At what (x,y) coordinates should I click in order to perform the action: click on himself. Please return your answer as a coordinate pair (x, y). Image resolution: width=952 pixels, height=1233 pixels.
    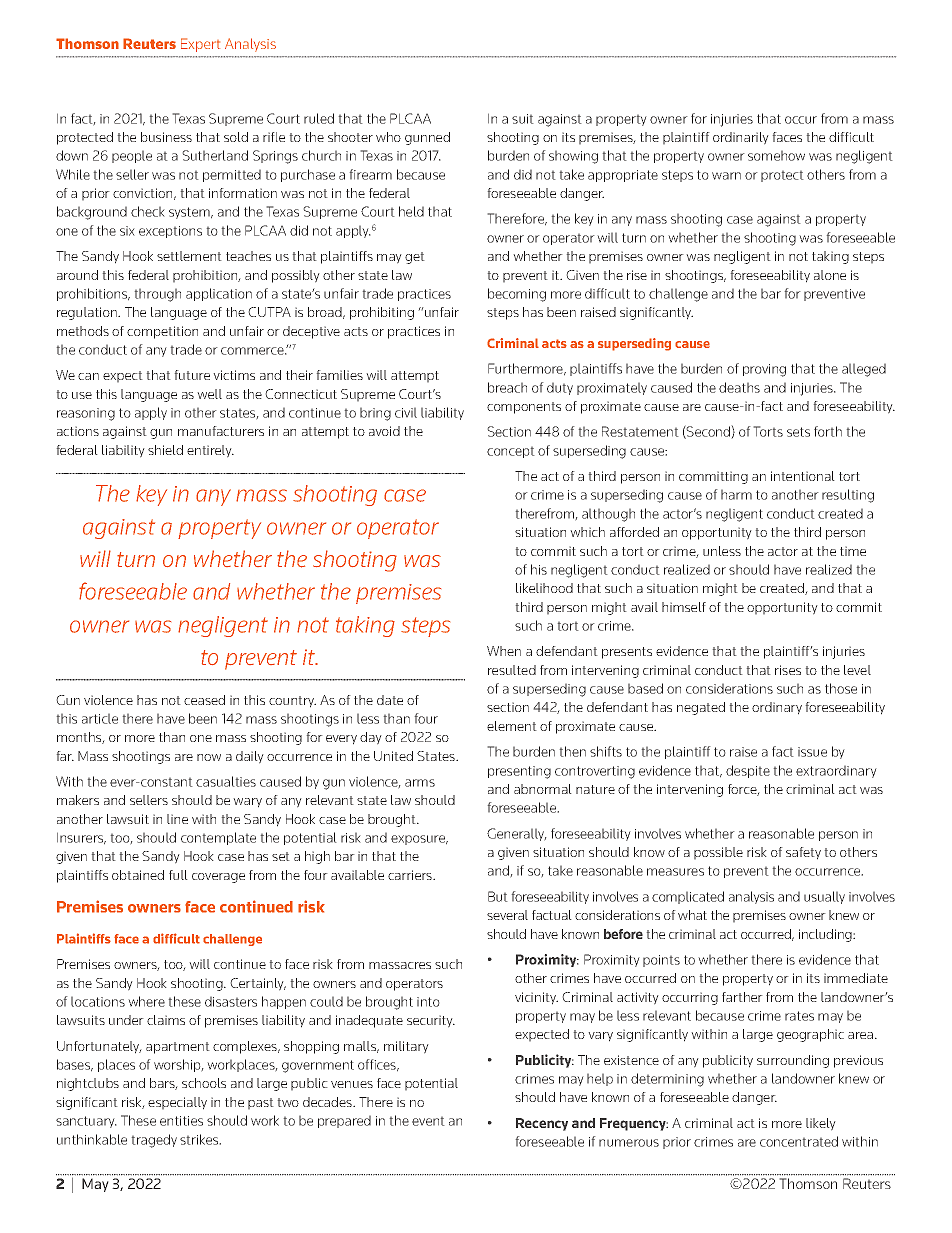
    Looking at the image, I should click on (684, 607).
